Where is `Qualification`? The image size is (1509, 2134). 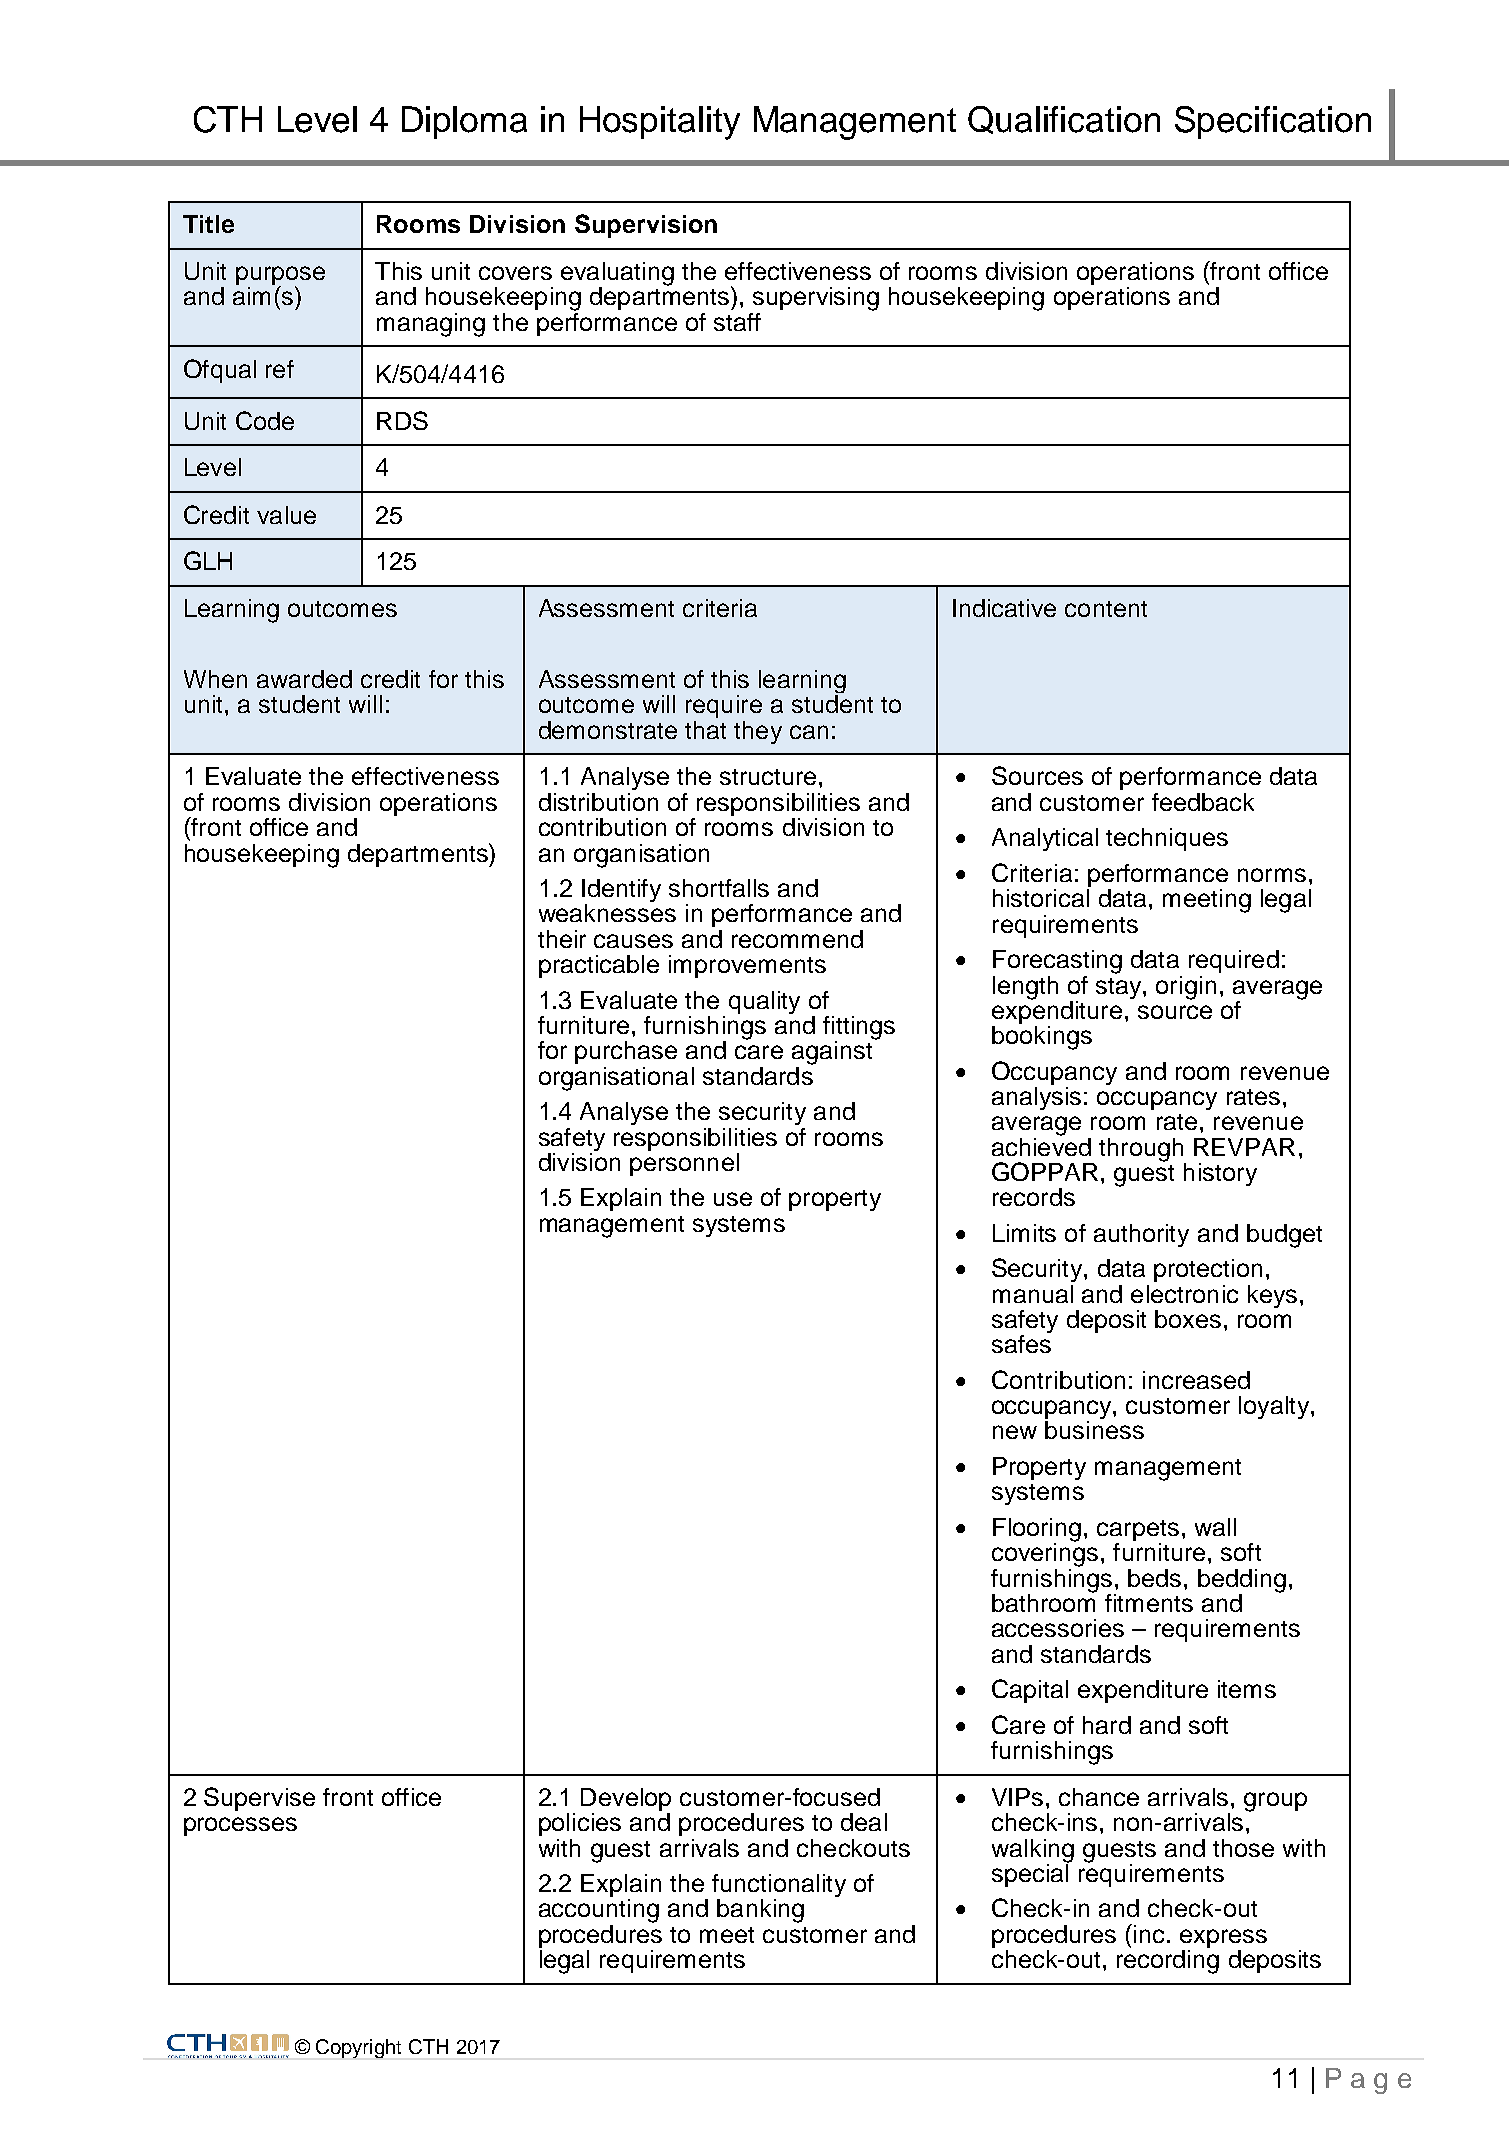 Qualification is located at coordinates (1064, 120).
